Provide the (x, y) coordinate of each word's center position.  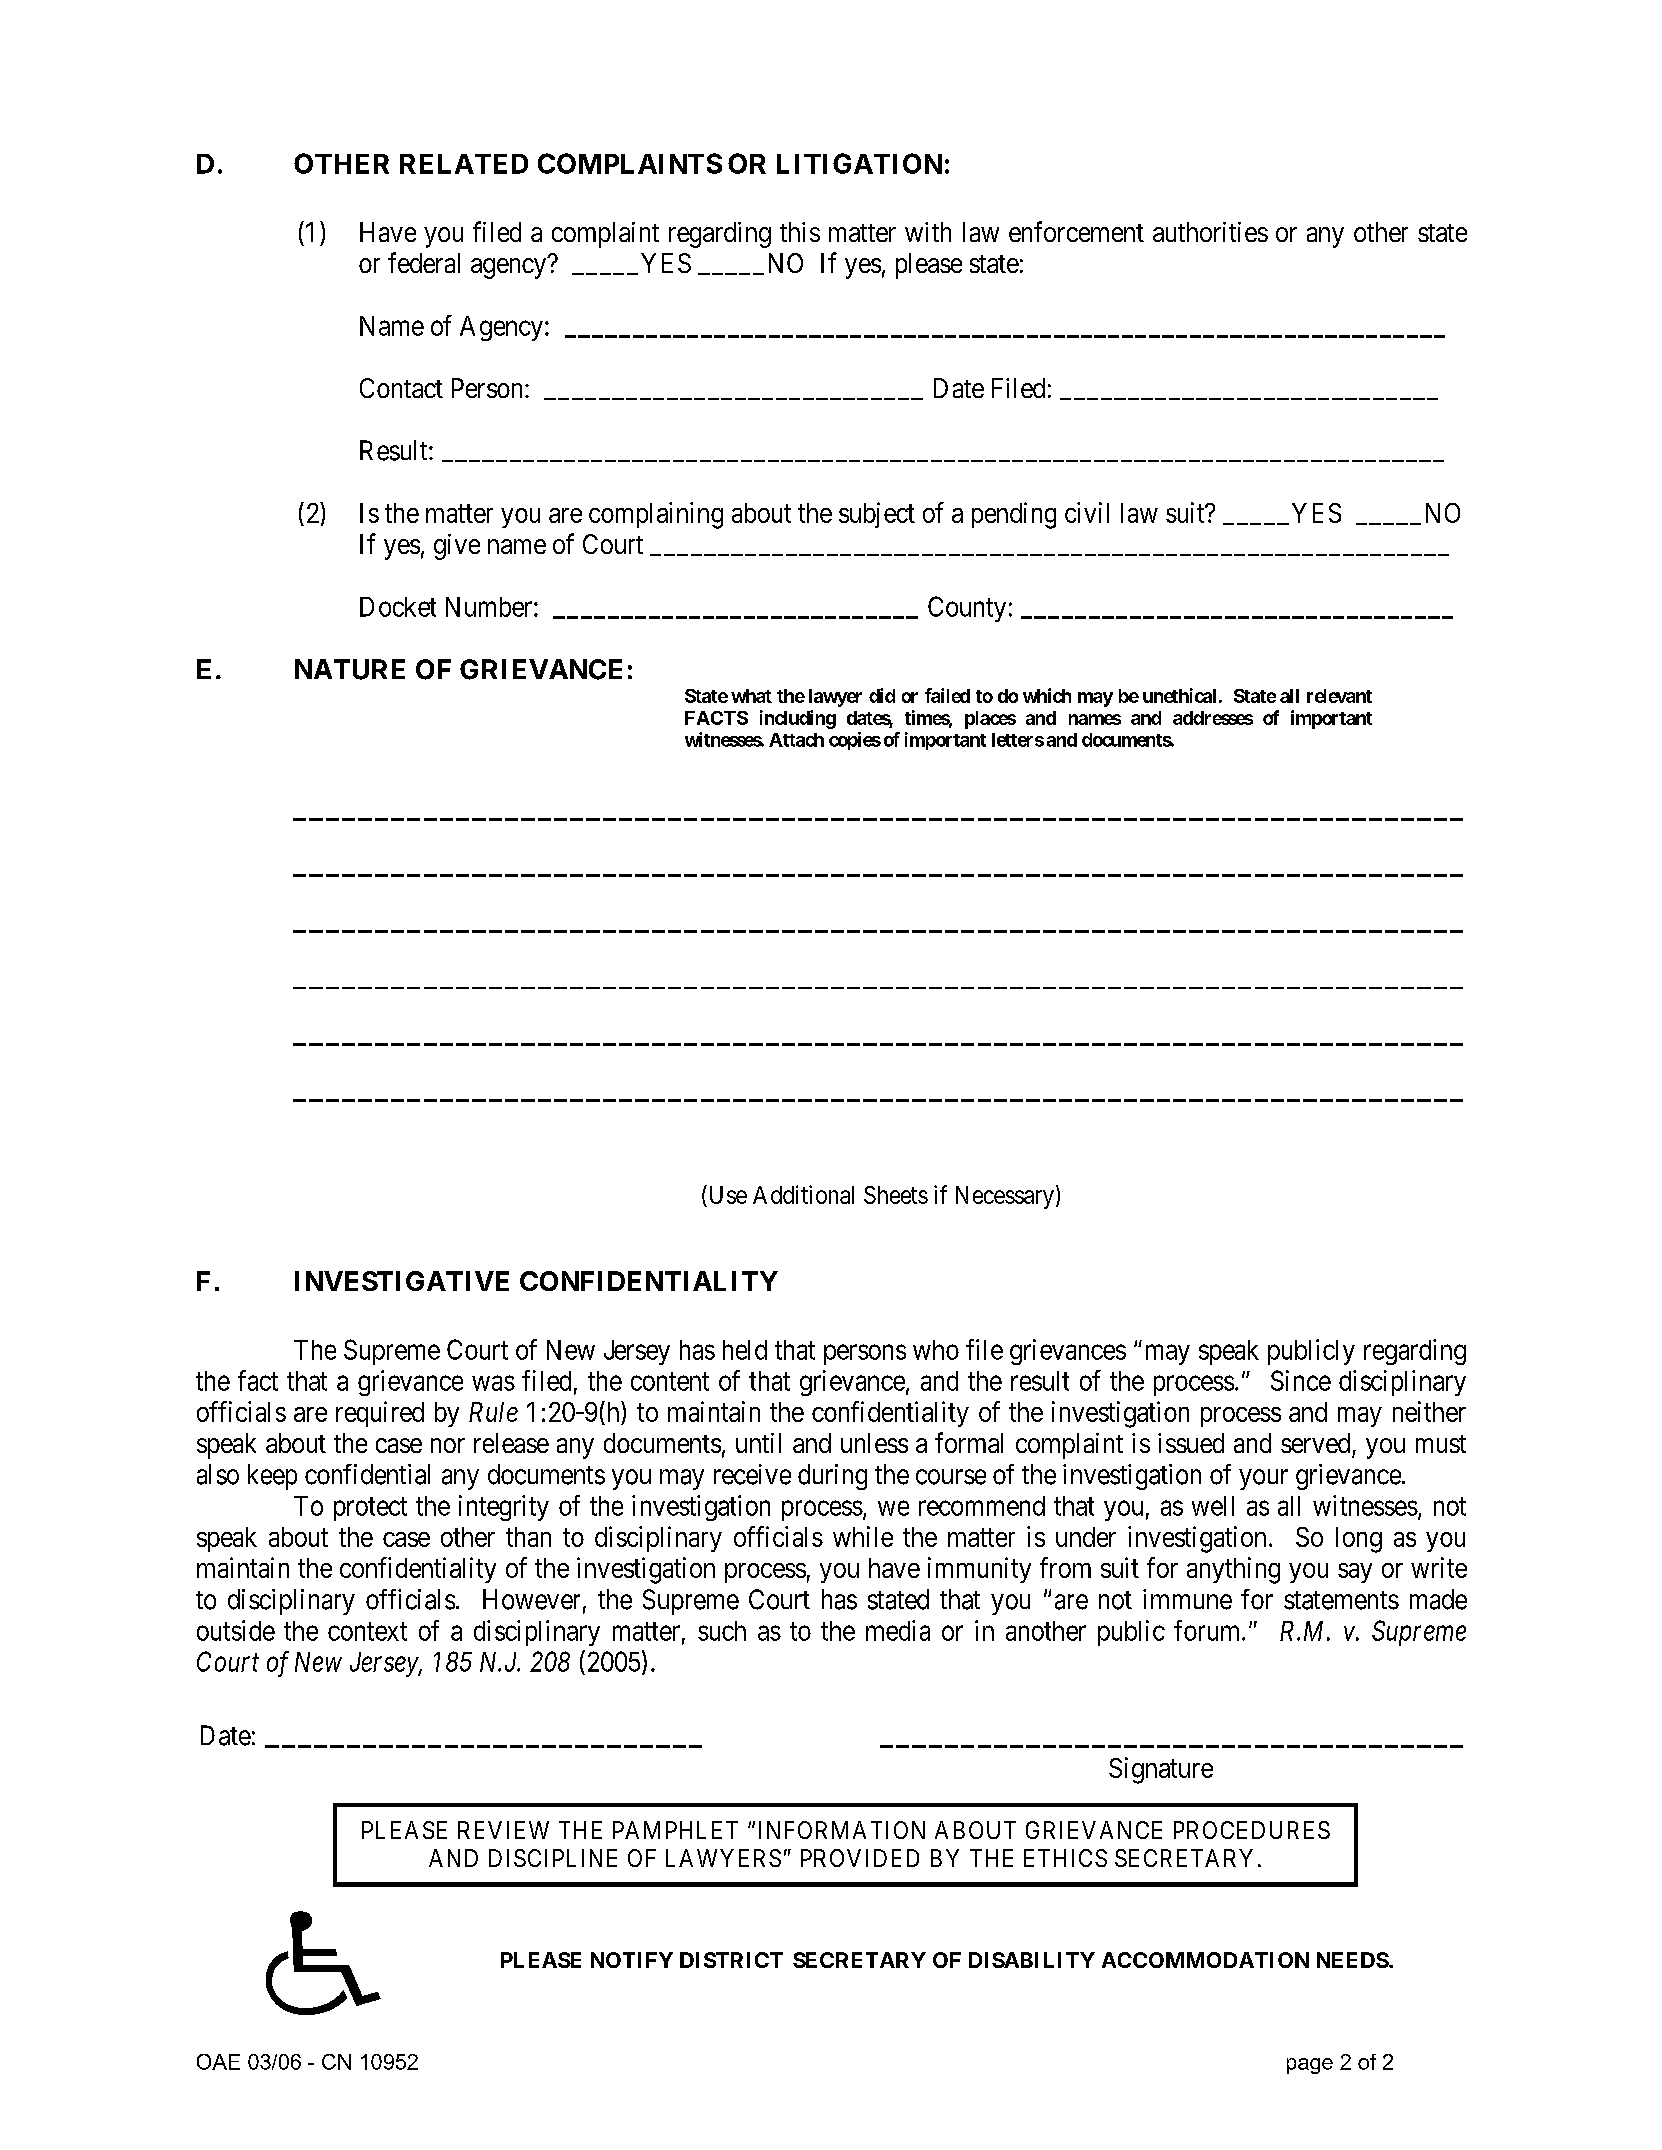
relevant (1339, 696)
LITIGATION (859, 163)
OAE (218, 2062)
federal (424, 262)
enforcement (1076, 231)
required (380, 1414)
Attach (796, 740)
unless (874, 1443)
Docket (398, 607)
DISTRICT (731, 1960)
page (1310, 2066)
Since (1301, 1380)
